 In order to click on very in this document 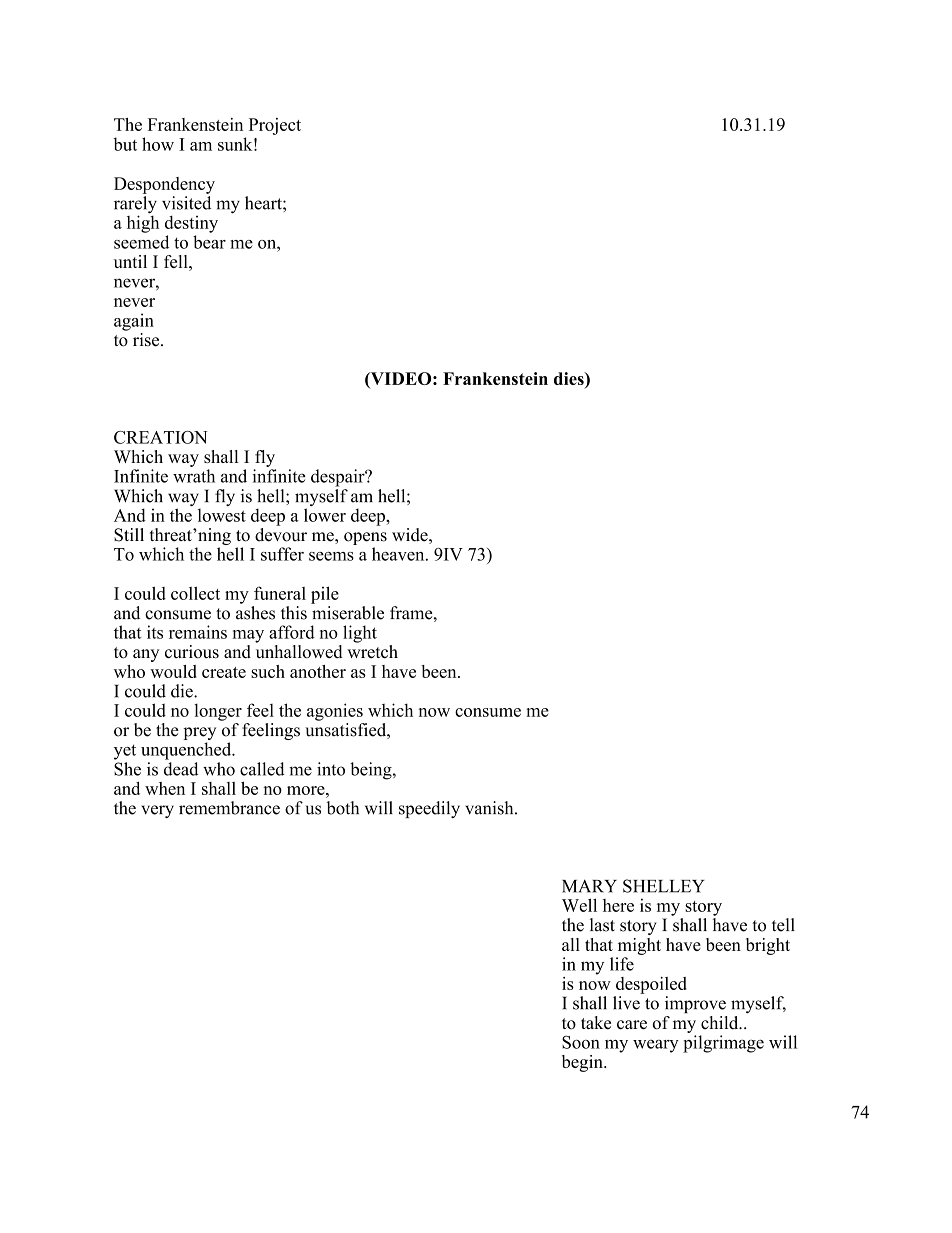, I will do `click(157, 811)`.
